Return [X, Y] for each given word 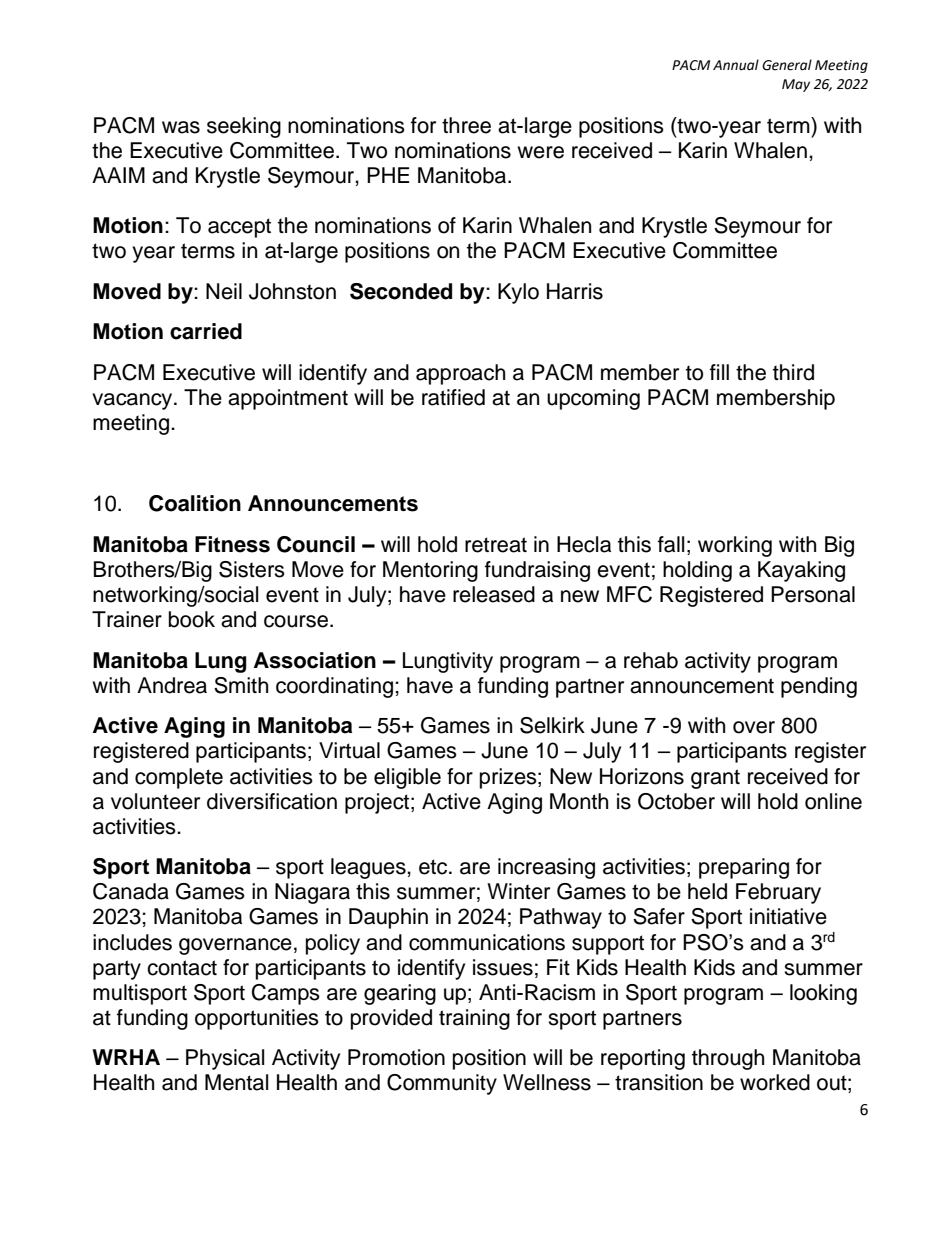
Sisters [252, 569]
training [474, 1019]
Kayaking [801, 571]
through [728, 1059]
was [181, 127]
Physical [225, 1059]
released [494, 594]
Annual [736, 65]
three [466, 125]
